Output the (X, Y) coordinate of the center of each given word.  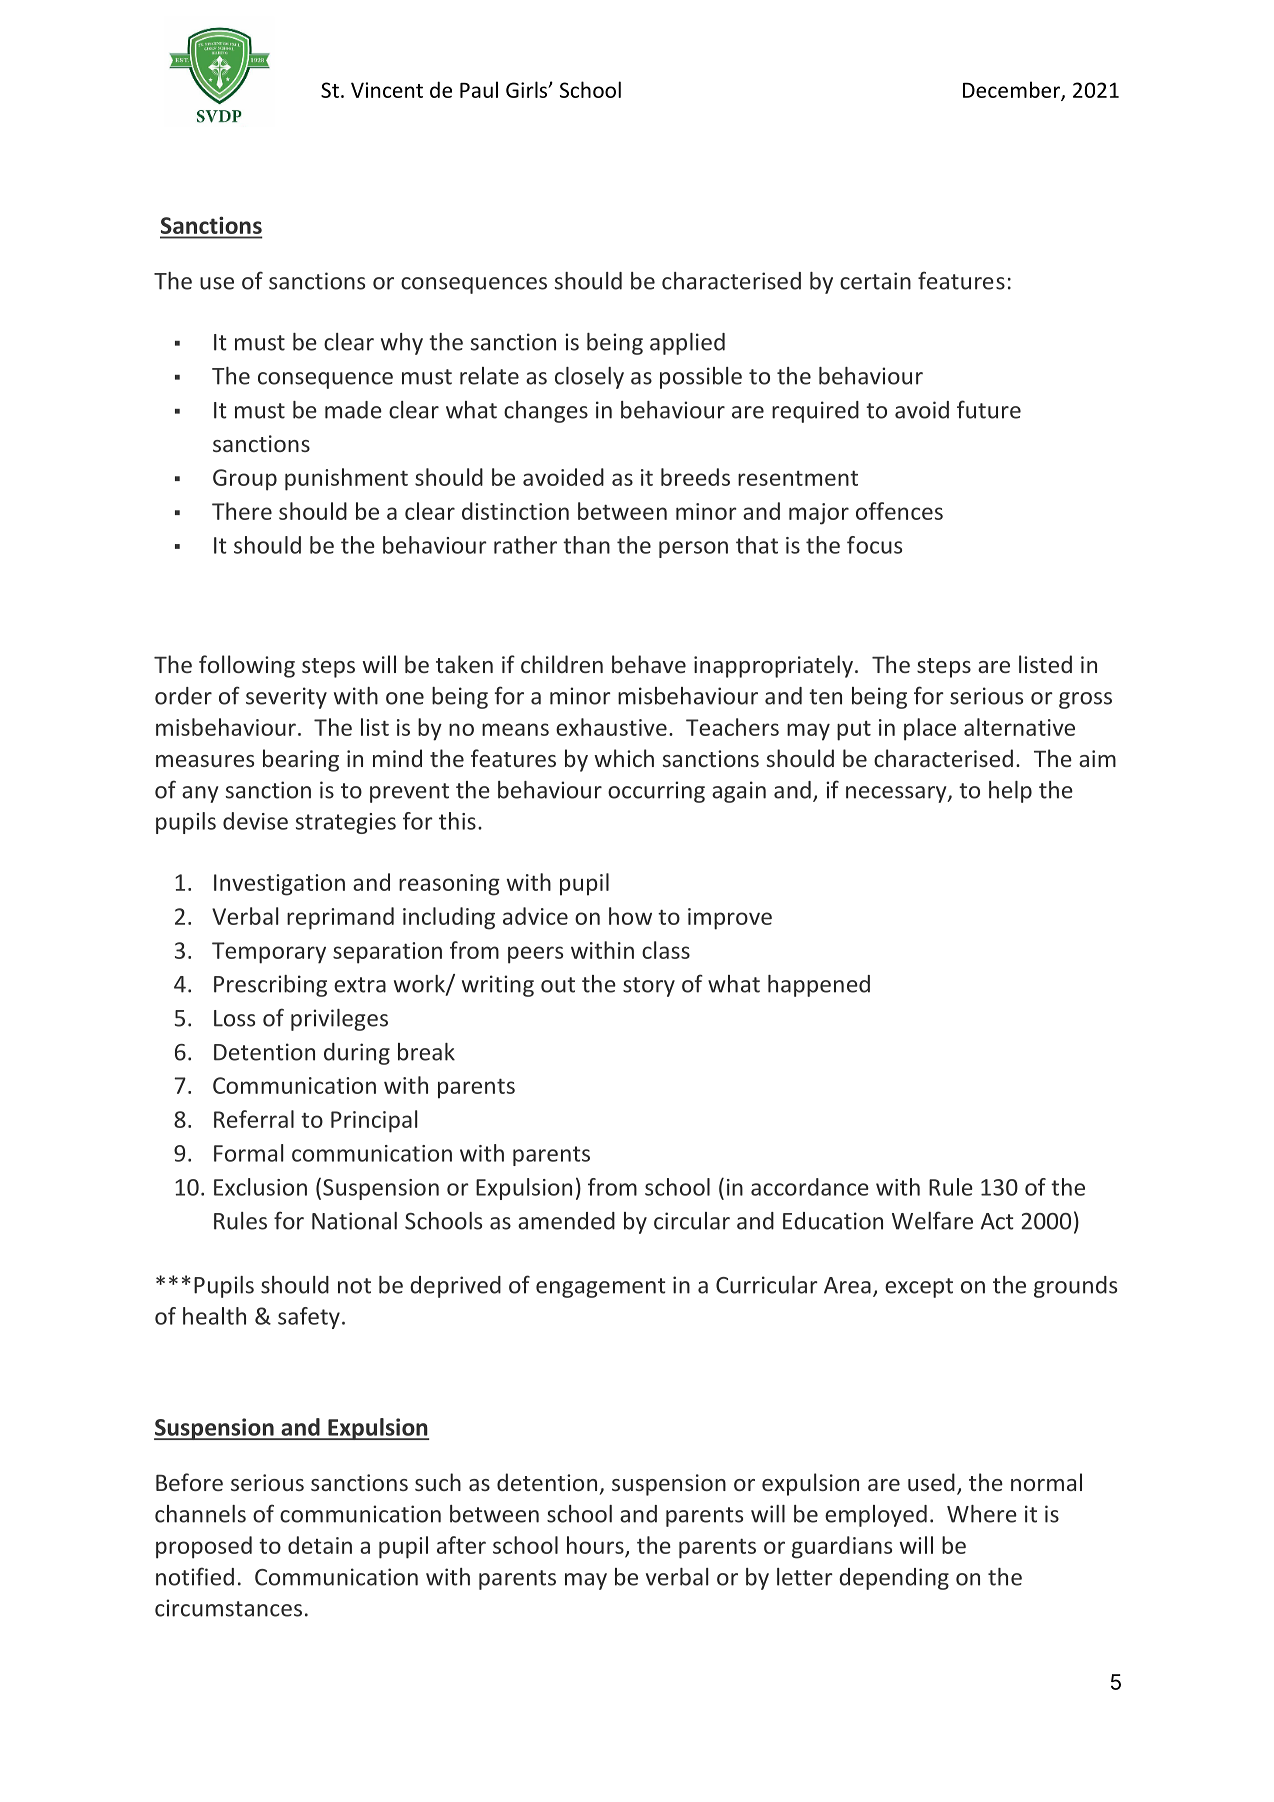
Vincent (387, 90)
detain (320, 1545)
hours (596, 1546)
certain (875, 281)
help (1010, 792)
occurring (656, 792)
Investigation (279, 885)
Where (982, 1514)
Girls (528, 89)
